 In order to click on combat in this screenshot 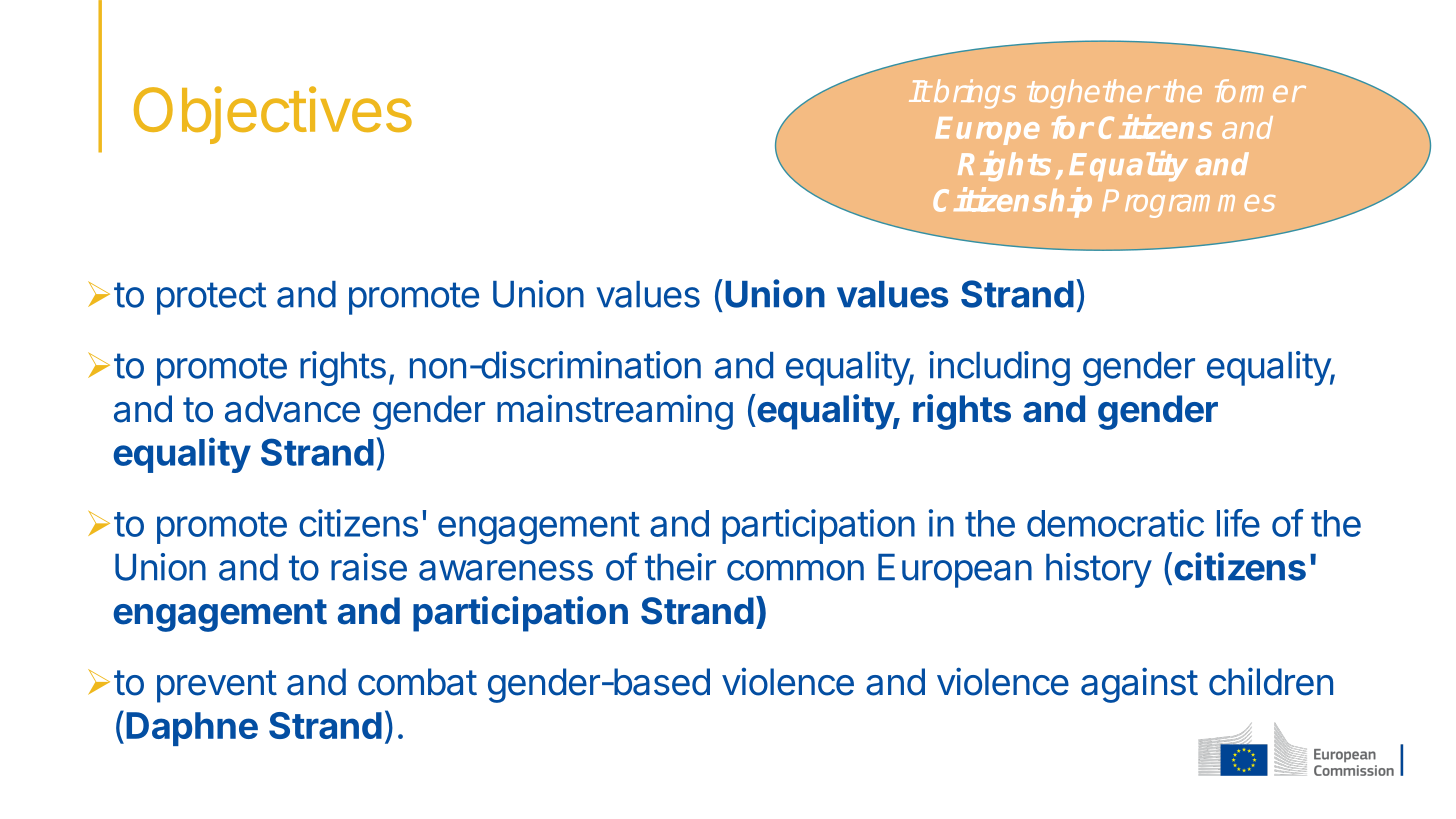, I will do `click(417, 682)`.
